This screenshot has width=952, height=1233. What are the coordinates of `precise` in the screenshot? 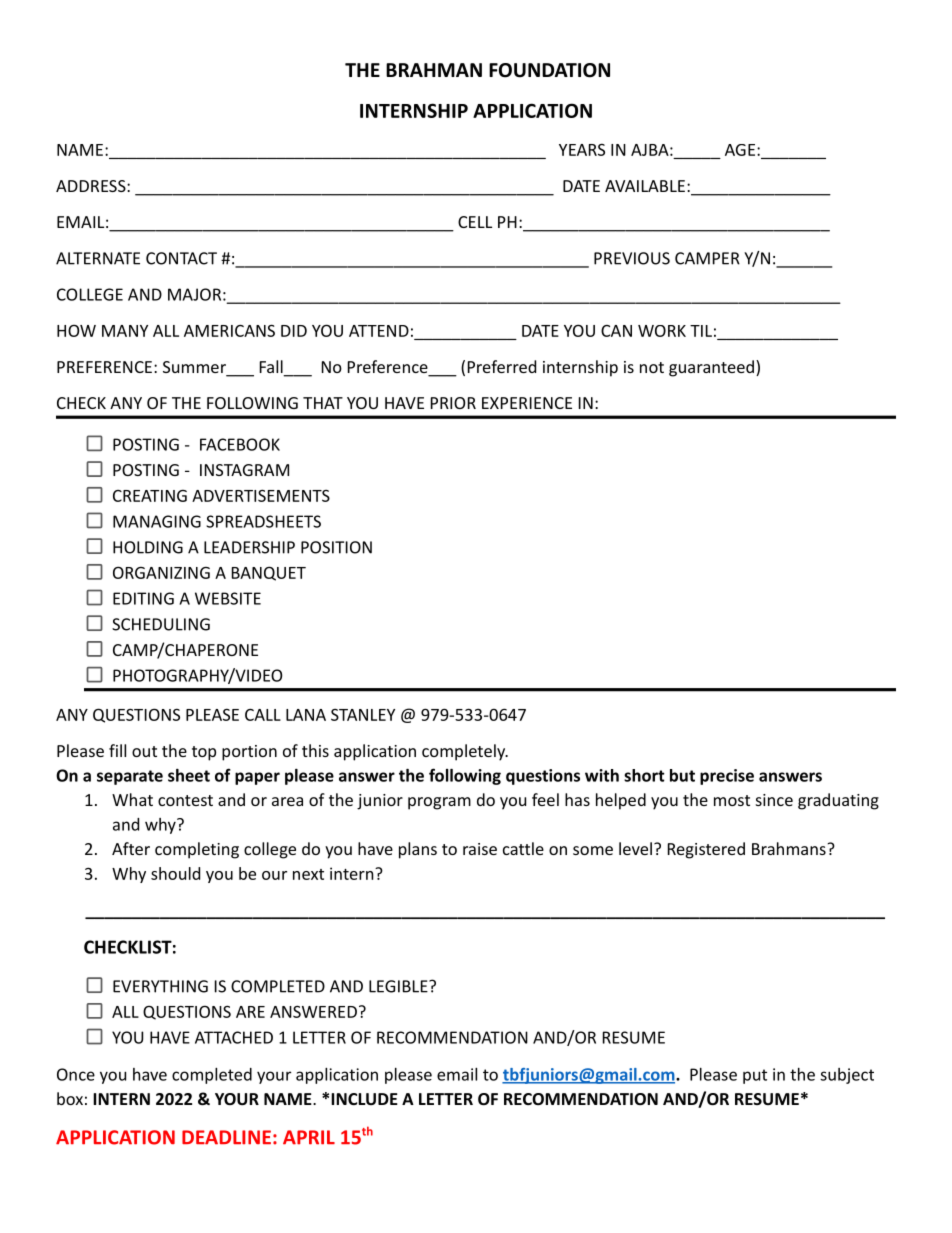 It's located at (727, 777).
